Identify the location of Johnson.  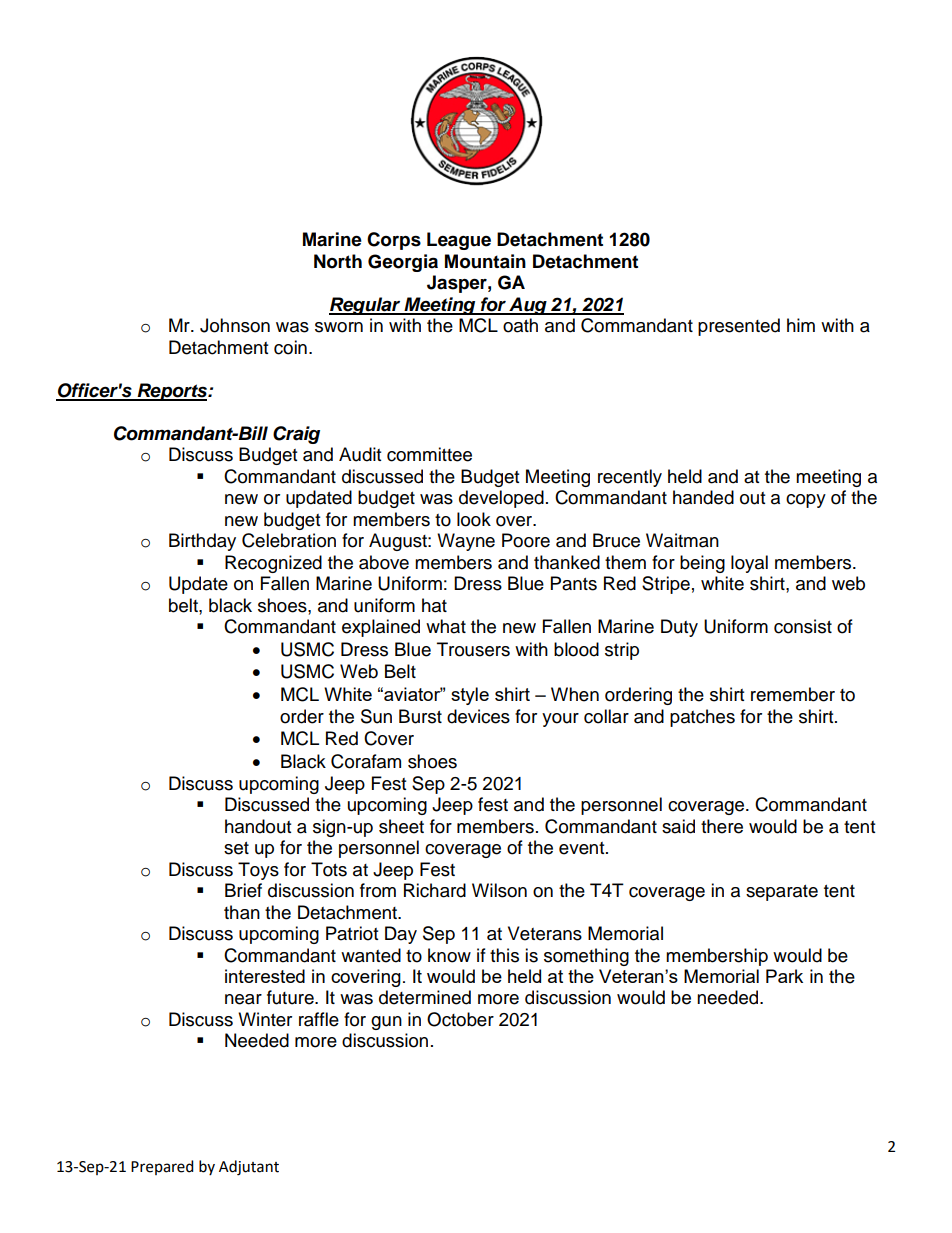
(235, 325).
